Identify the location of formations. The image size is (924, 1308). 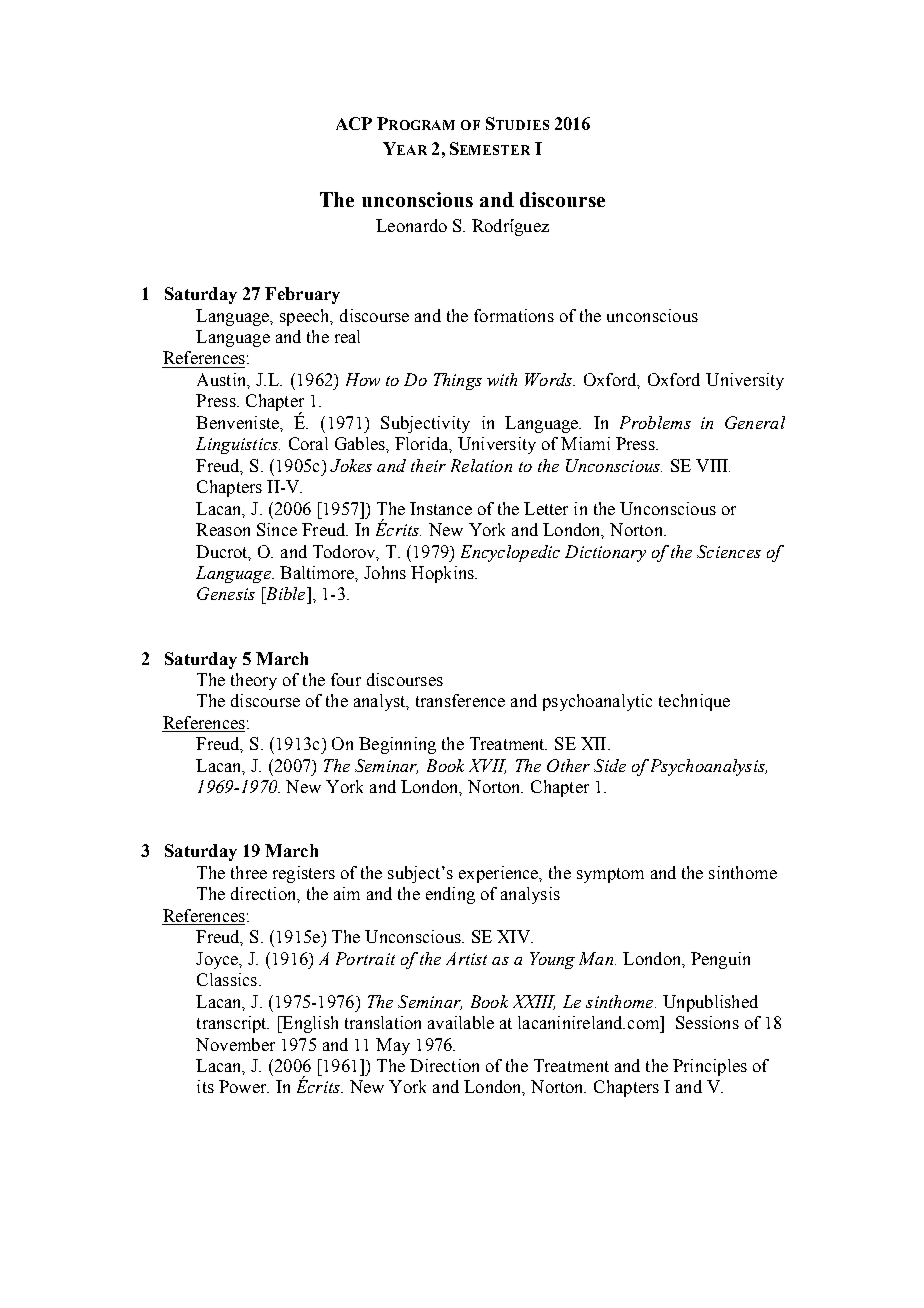
(514, 315).
